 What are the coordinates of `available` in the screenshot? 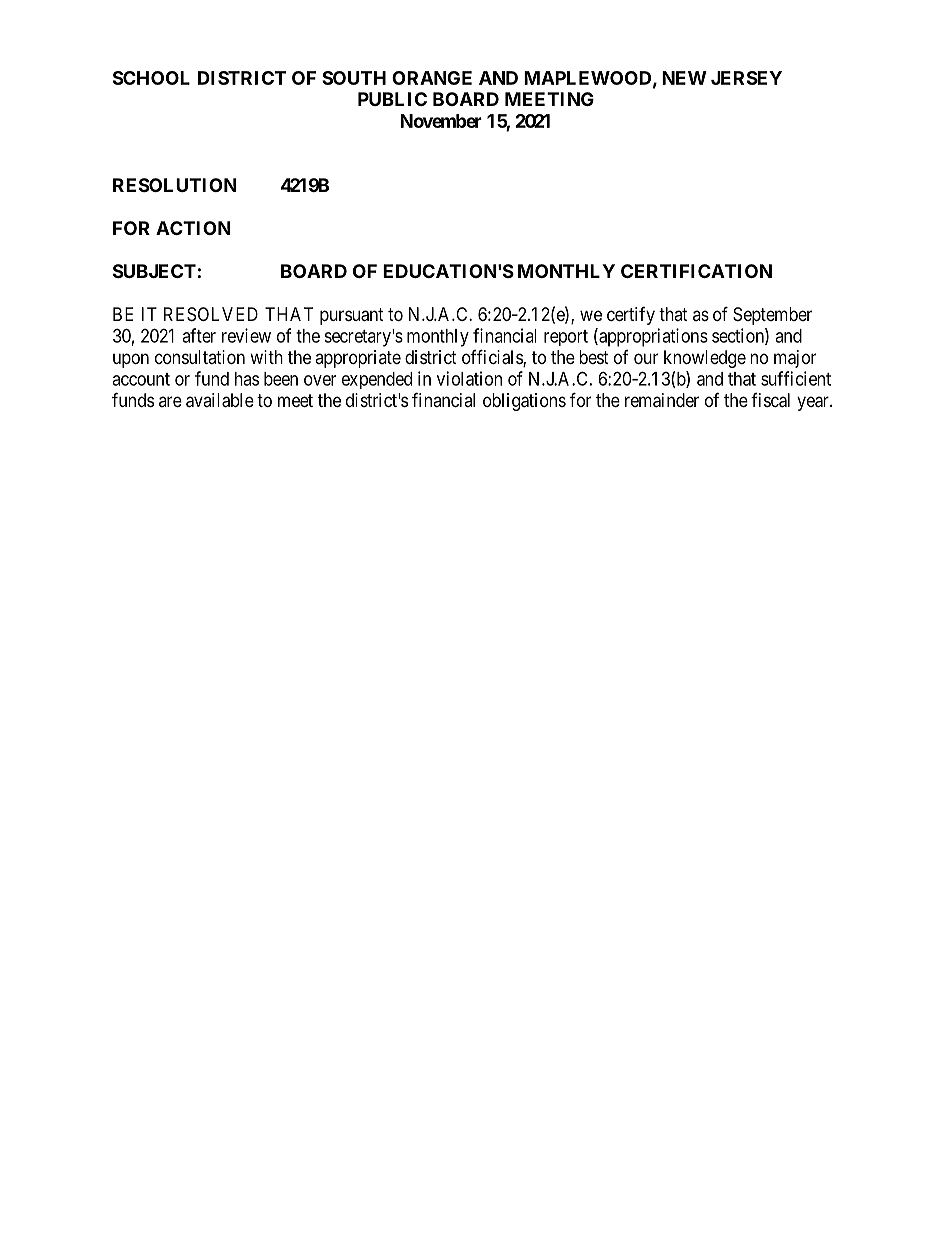 It's located at (220, 400).
